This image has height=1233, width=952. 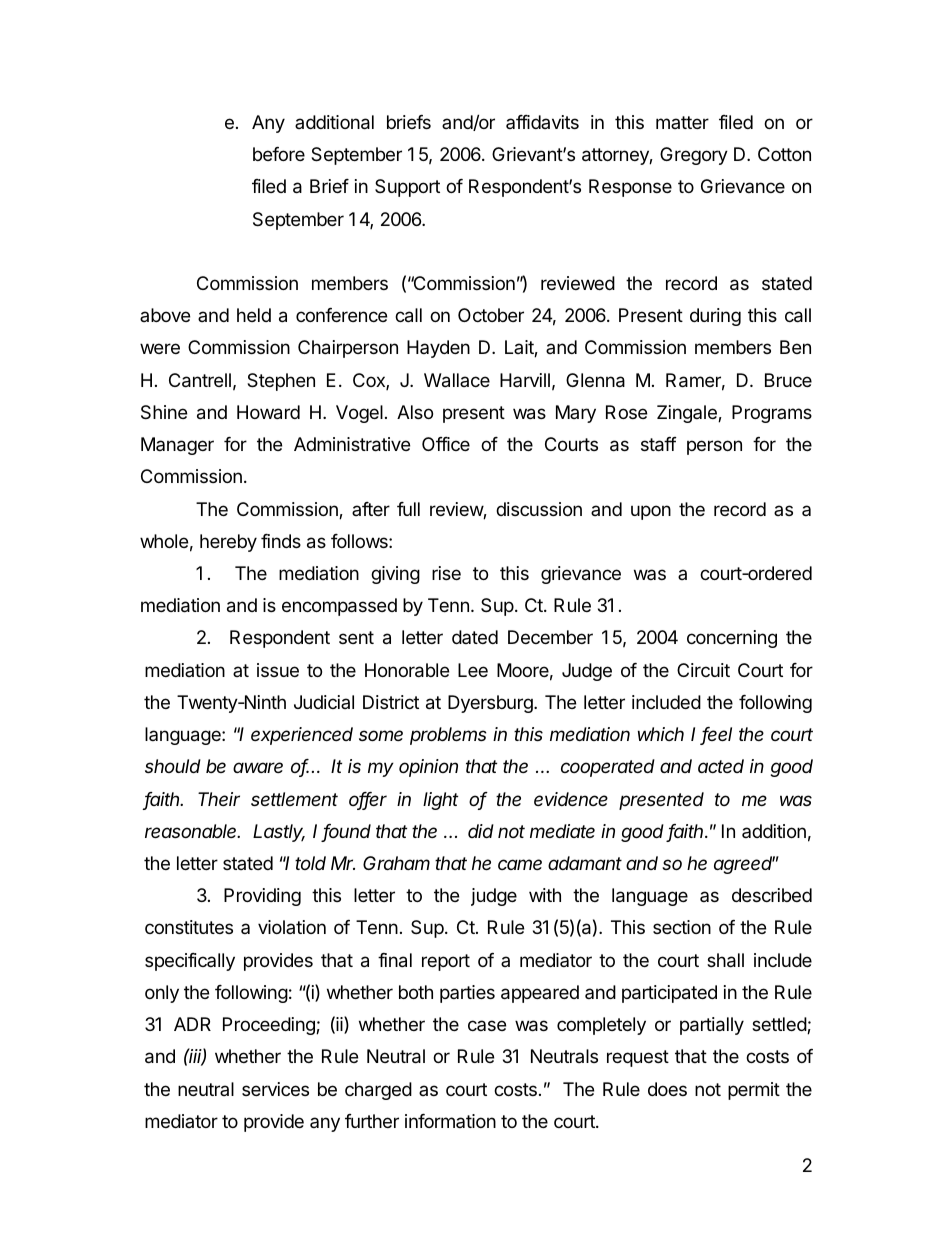 What do you see at coordinates (659, 444) in the image?
I see `staff` at bounding box center [659, 444].
